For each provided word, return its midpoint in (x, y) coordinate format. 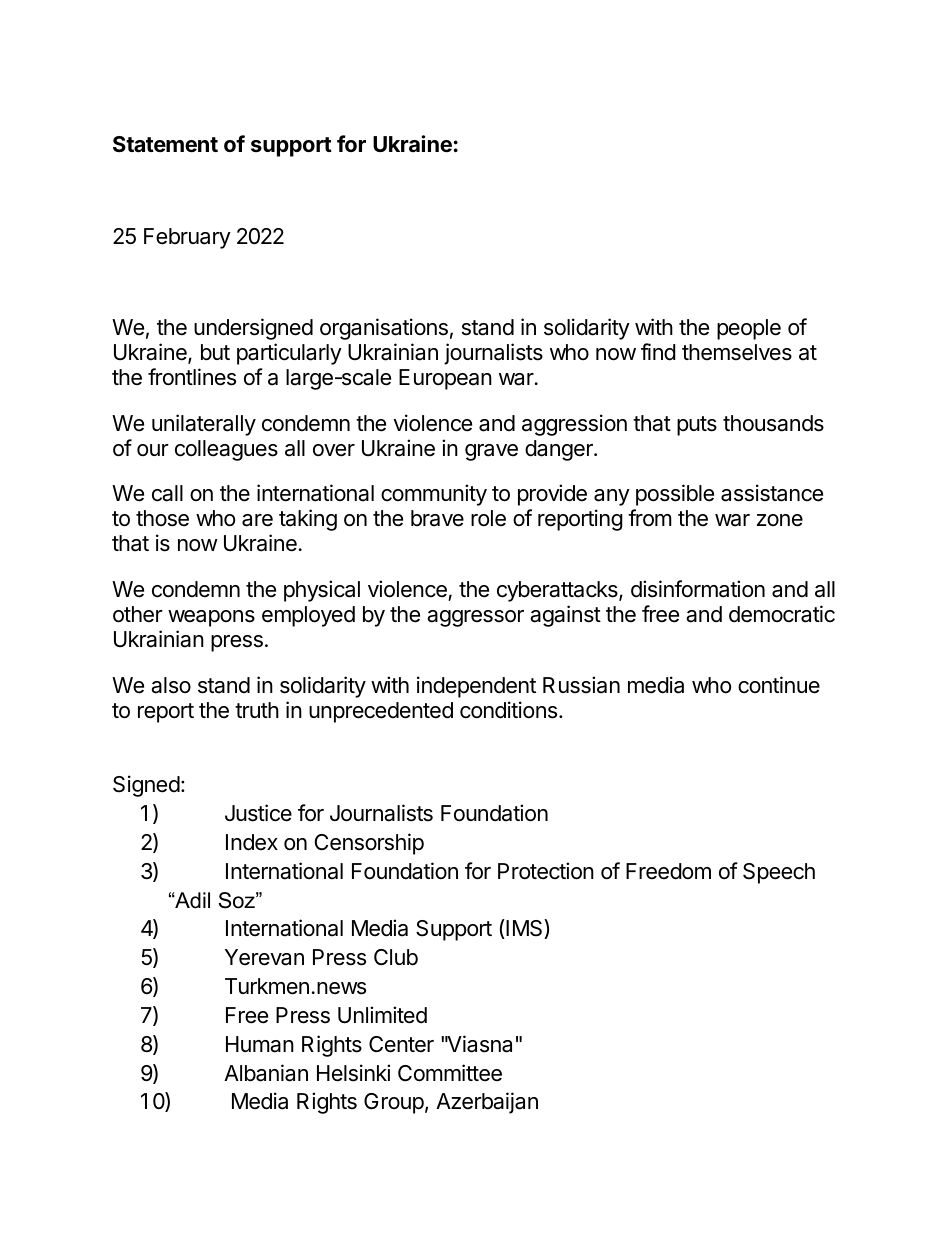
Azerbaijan (487, 1103)
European (445, 379)
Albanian (266, 1073)
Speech (779, 873)
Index (252, 842)
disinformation (698, 589)
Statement (165, 144)
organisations (384, 329)
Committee (450, 1073)
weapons (211, 618)
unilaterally (204, 425)
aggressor (475, 618)
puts (697, 426)
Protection (546, 871)
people (749, 329)
